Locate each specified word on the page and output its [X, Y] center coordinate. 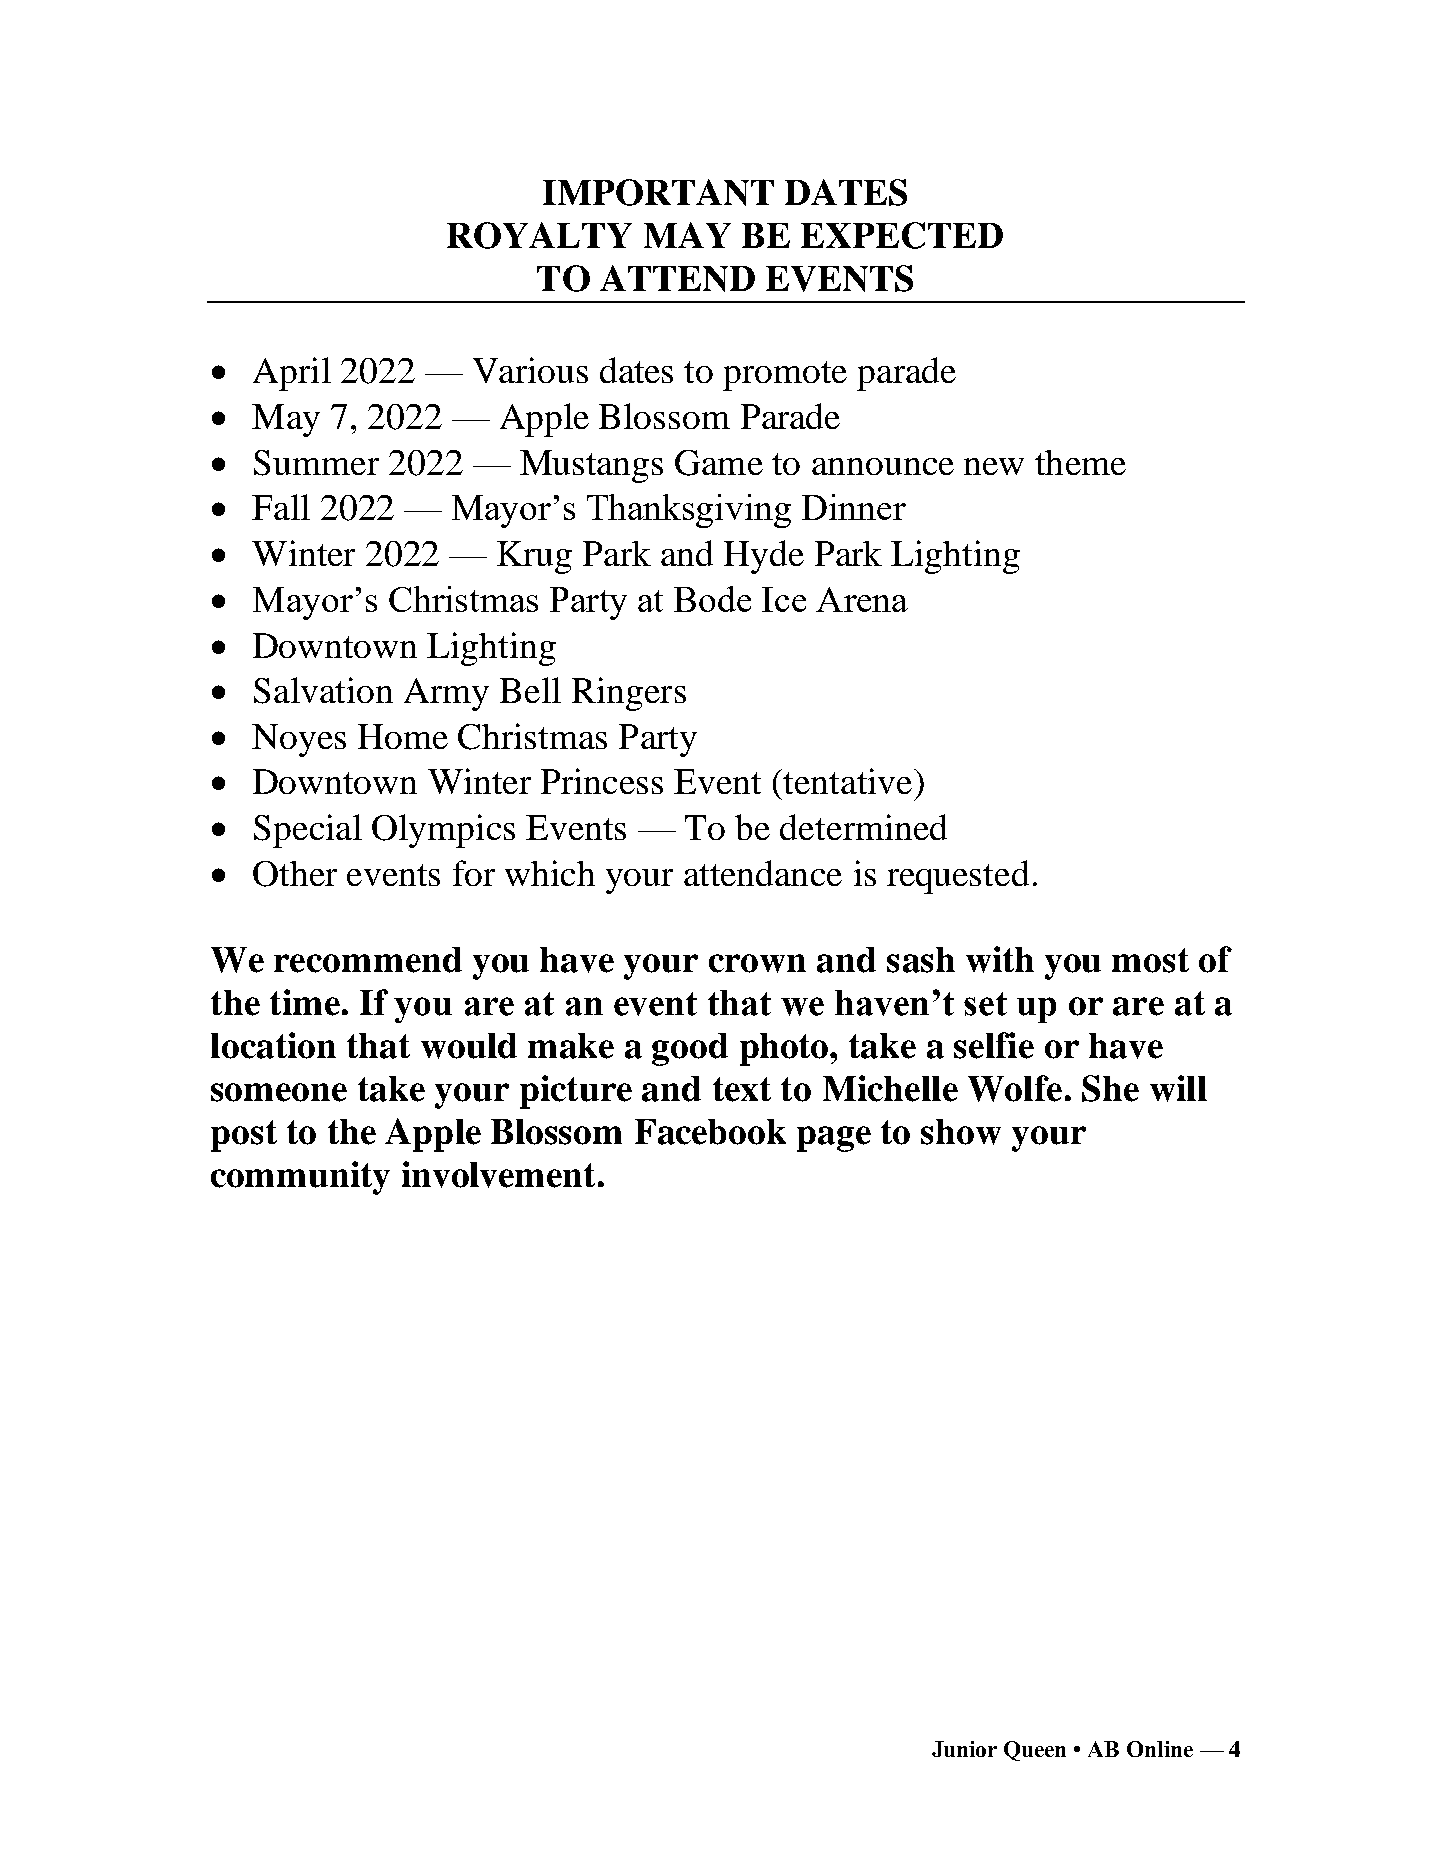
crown [757, 963]
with [1000, 959]
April [292, 374]
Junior [964, 1749]
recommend [368, 960]
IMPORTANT [658, 192]
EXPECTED [902, 235]
